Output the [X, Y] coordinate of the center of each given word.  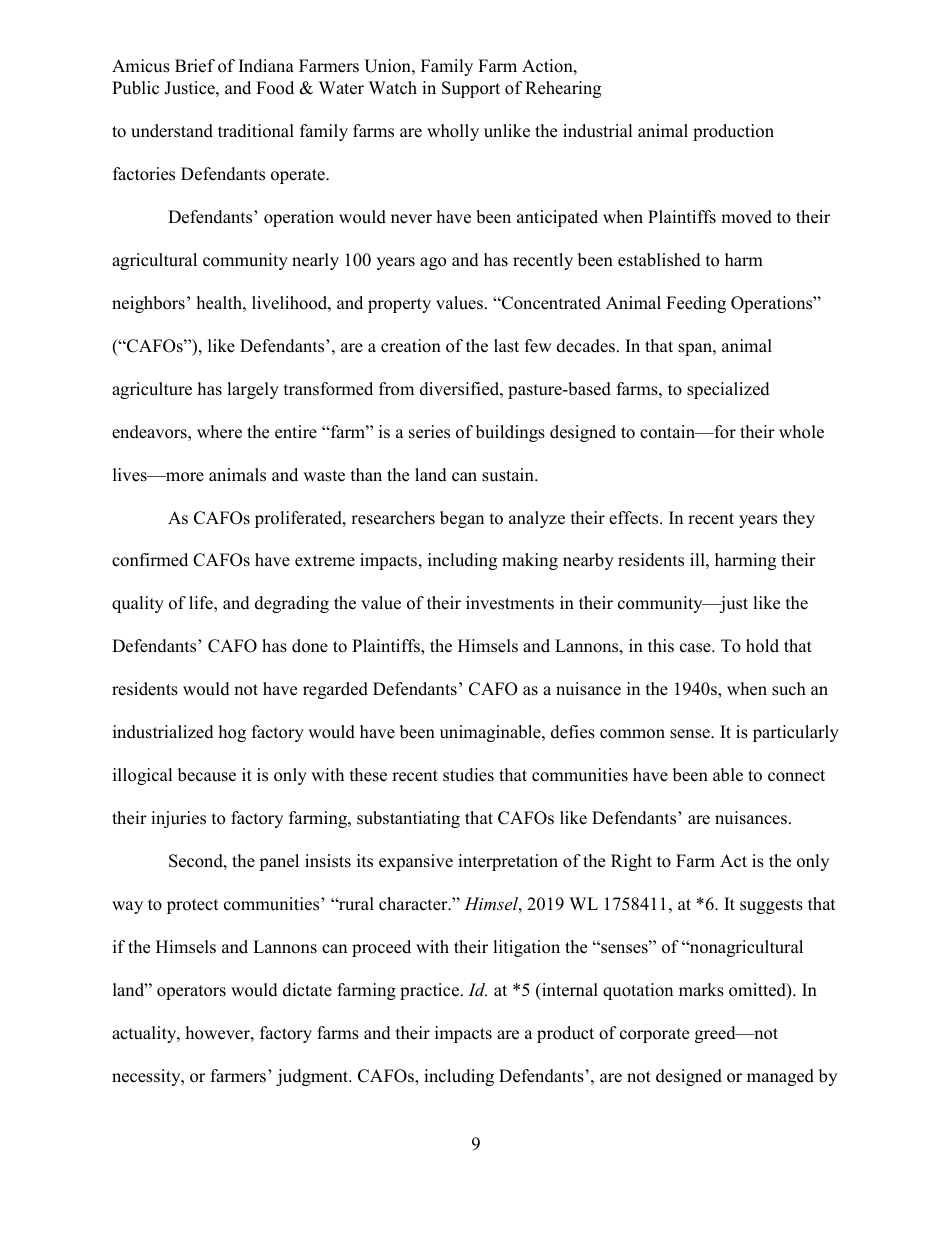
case [696, 648]
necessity [147, 1077]
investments [510, 603]
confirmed [150, 560]
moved [746, 217]
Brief [195, 66]
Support [471, 89]
